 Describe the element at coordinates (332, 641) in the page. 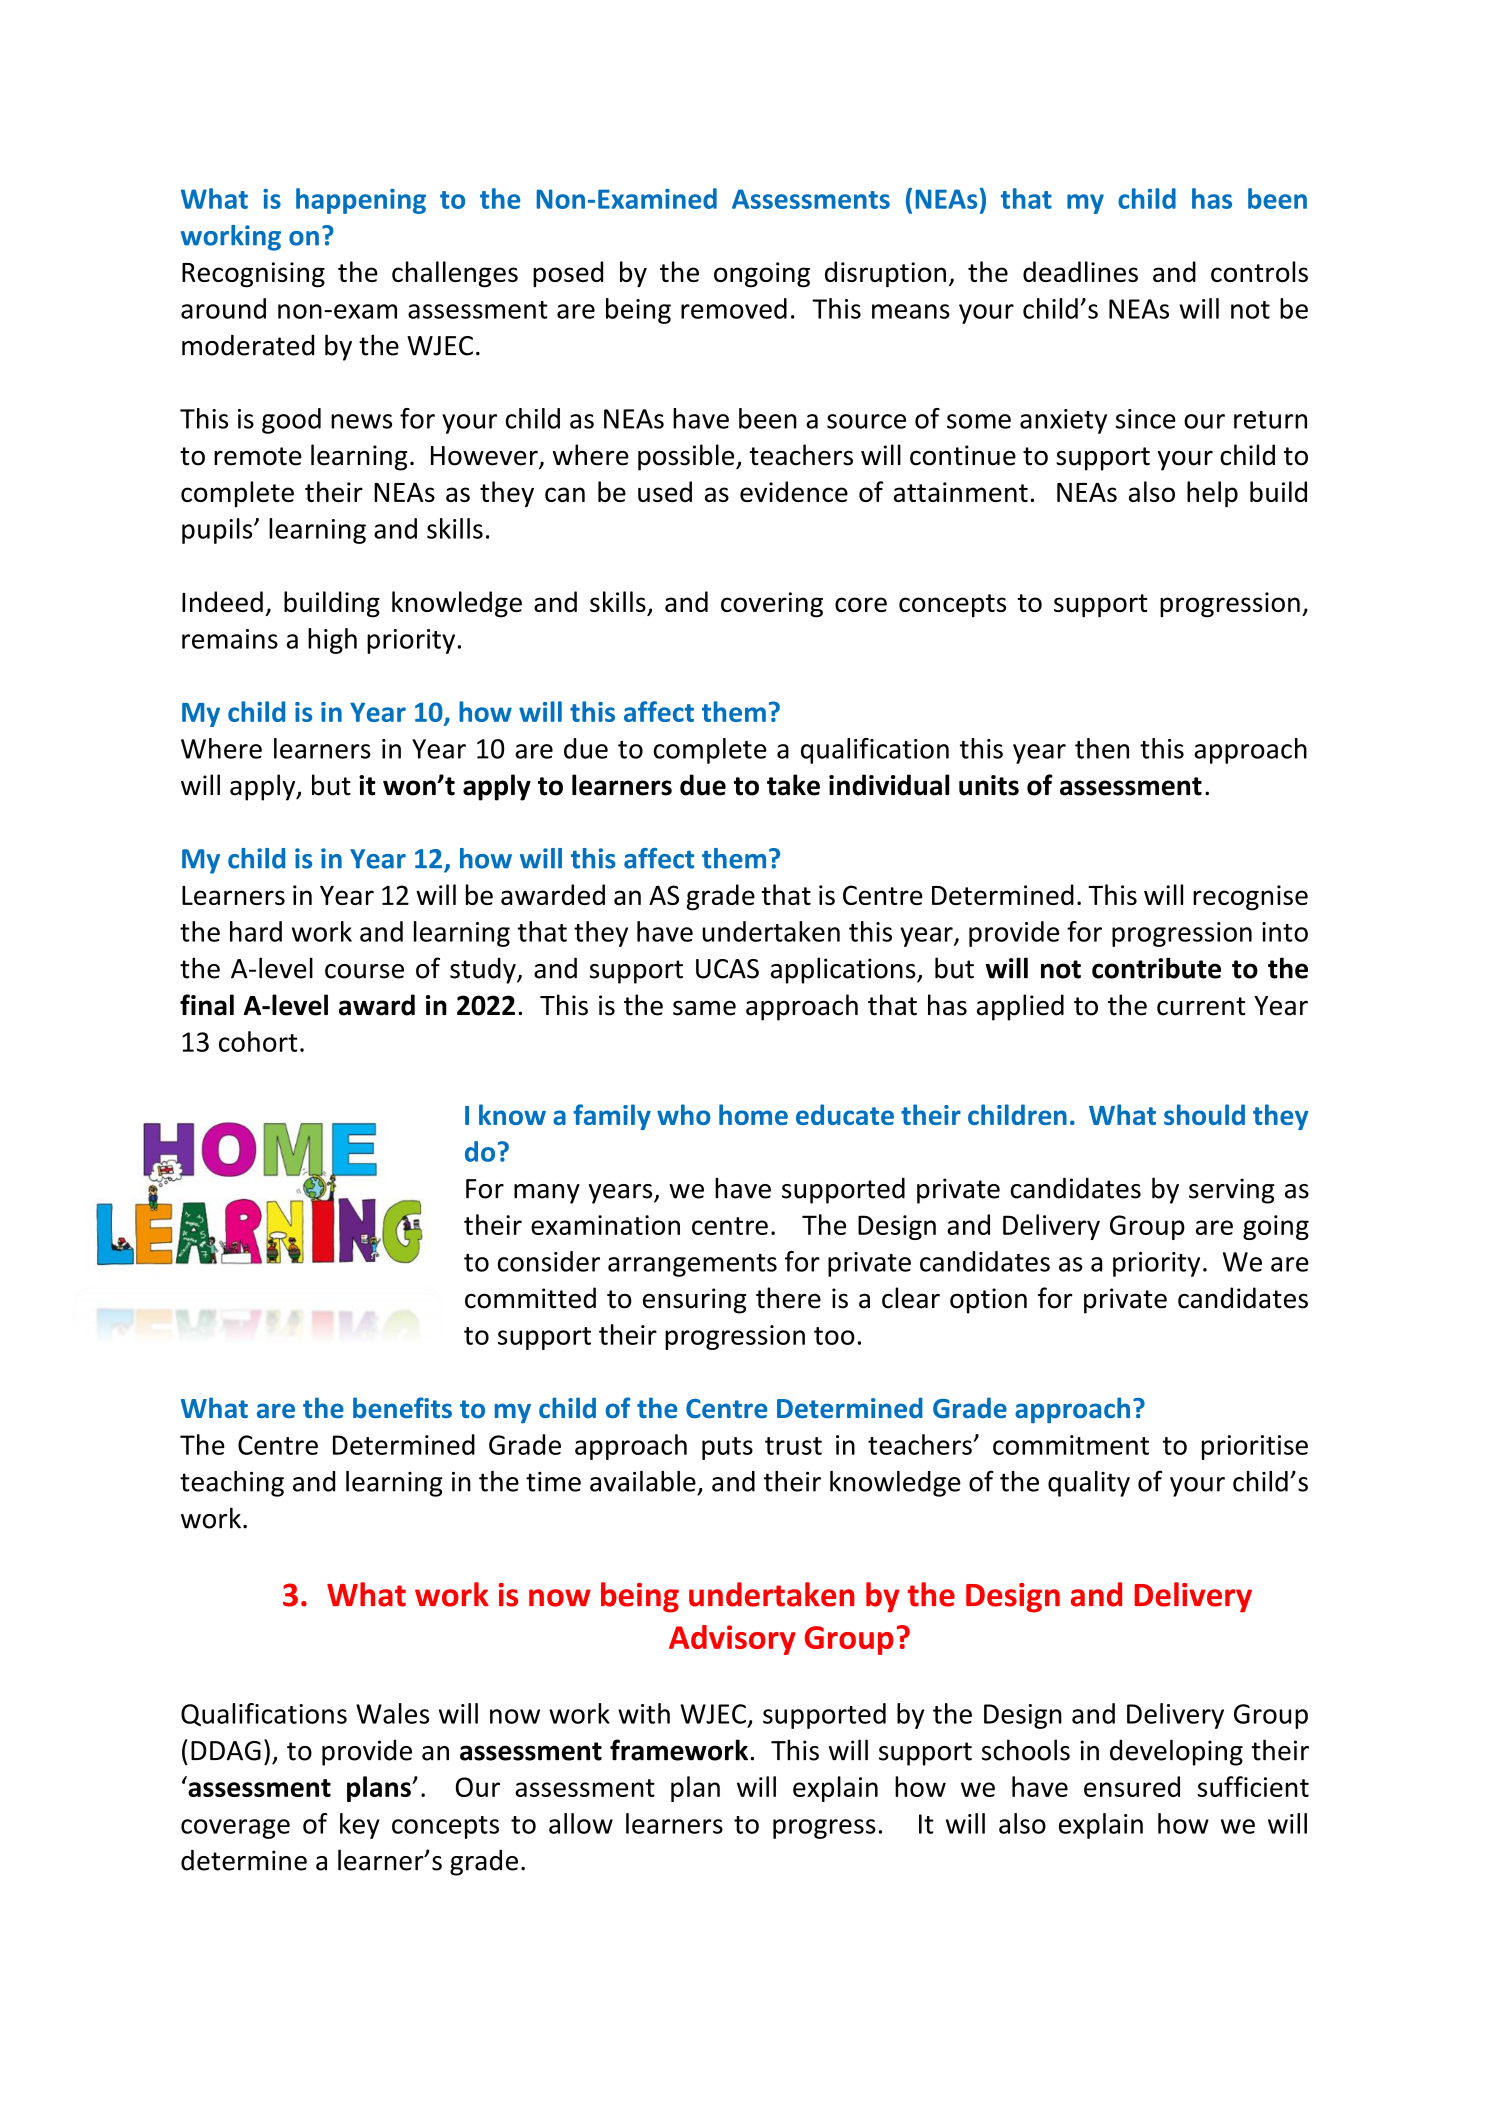

I see `high` at that location.
